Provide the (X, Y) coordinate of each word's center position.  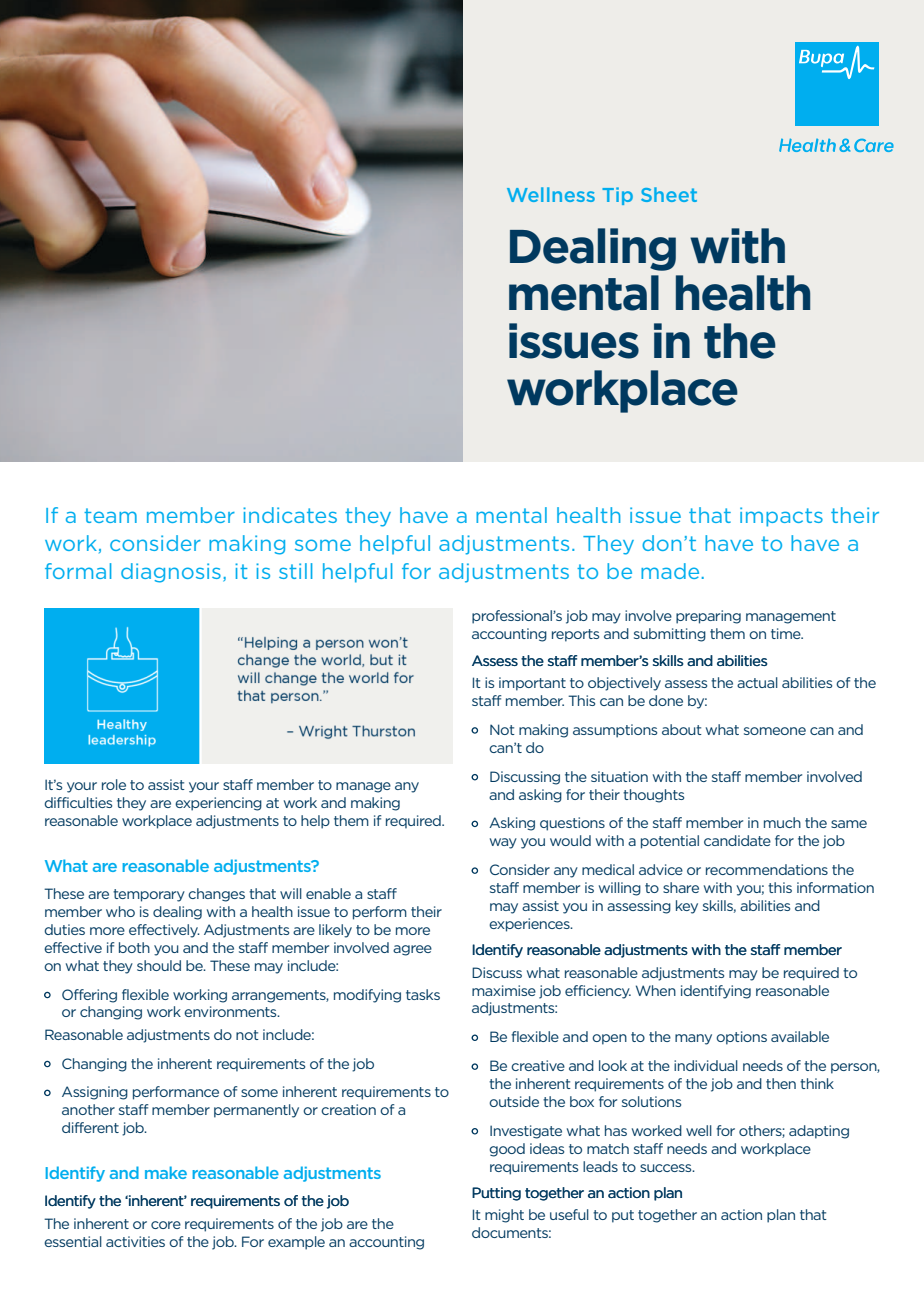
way (503, 843)
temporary (149, 895)
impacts (781, 517)
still (295, 571)
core (166, 1225)
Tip (617, 196)
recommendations (767, 869)
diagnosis (171, 573)
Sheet (669, 194)
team (110, 515)
